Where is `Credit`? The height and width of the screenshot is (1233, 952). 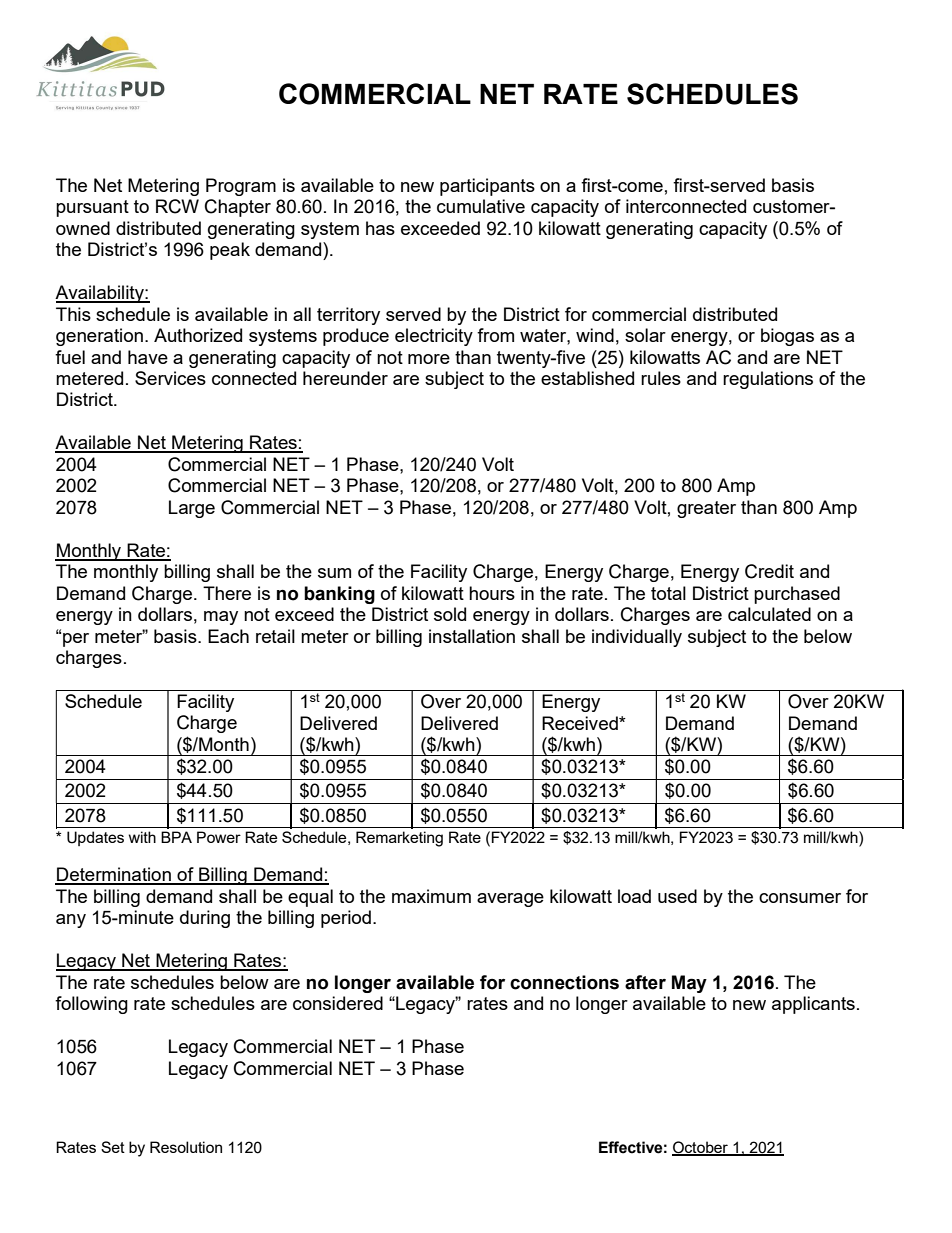
Credit is located at coordinates (769, 571).
